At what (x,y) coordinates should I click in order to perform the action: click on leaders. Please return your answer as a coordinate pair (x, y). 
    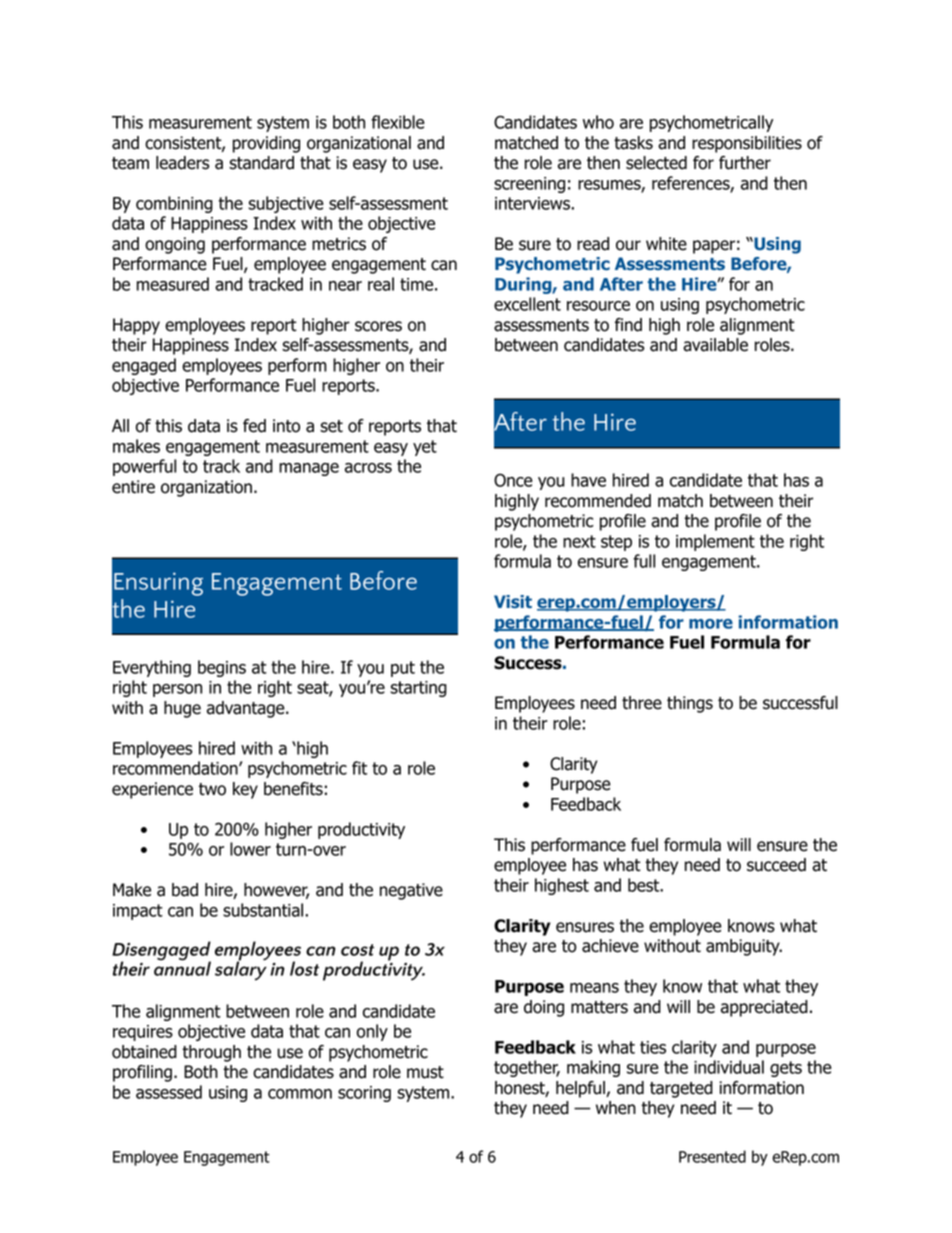
    Looking at the image, I should click on (182, 163).
